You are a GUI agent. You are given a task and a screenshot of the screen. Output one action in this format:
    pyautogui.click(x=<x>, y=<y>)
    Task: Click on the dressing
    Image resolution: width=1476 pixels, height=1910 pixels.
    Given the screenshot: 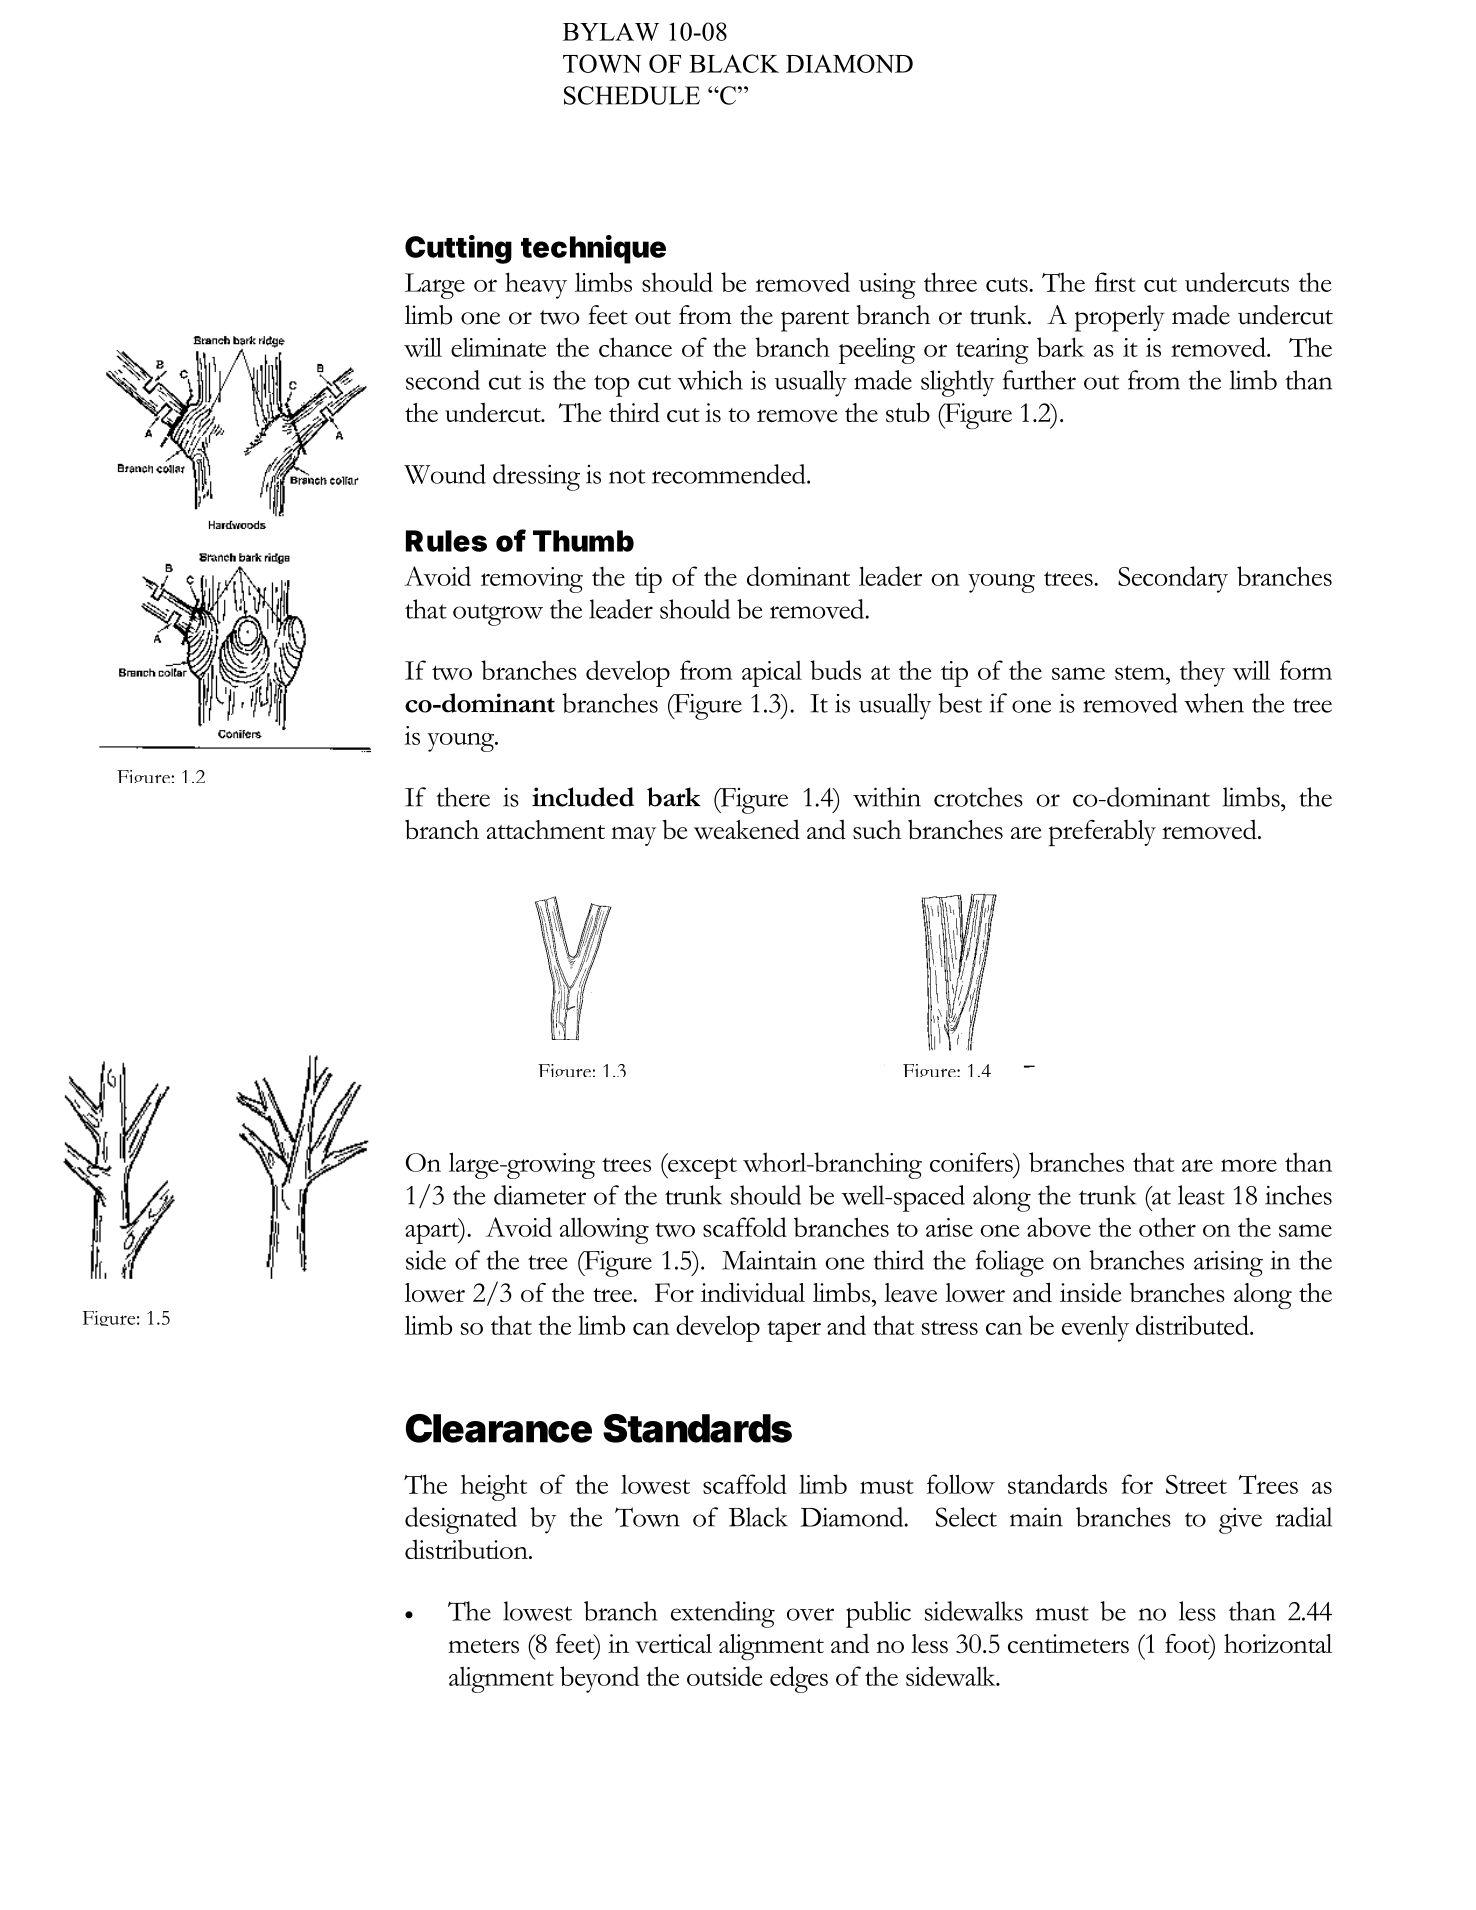 What is the action you would take?
    pyautogui.click(x=536, y=477)
